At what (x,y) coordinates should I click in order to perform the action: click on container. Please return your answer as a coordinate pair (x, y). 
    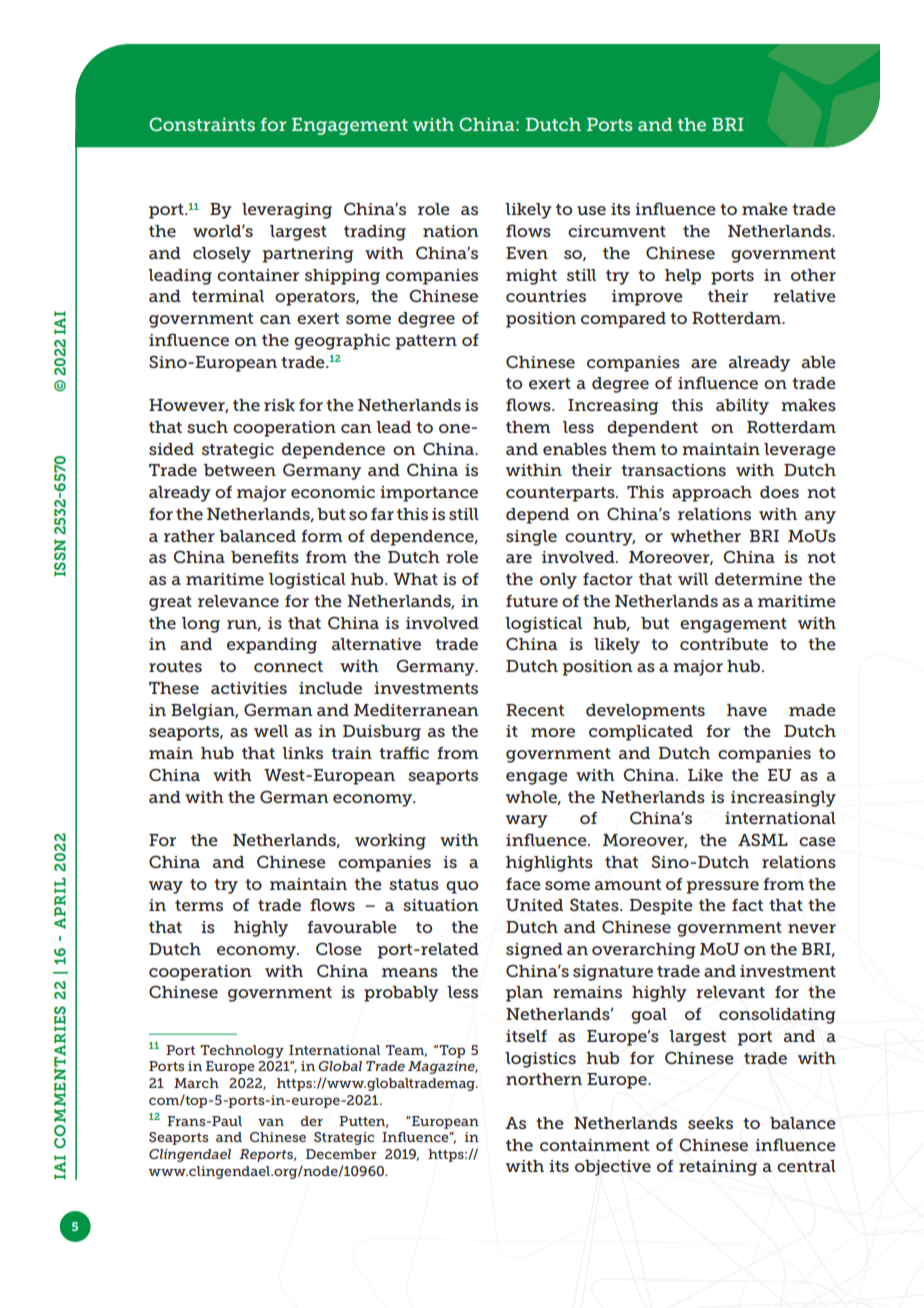
    Looking at the image, I should click on (258, 275).
